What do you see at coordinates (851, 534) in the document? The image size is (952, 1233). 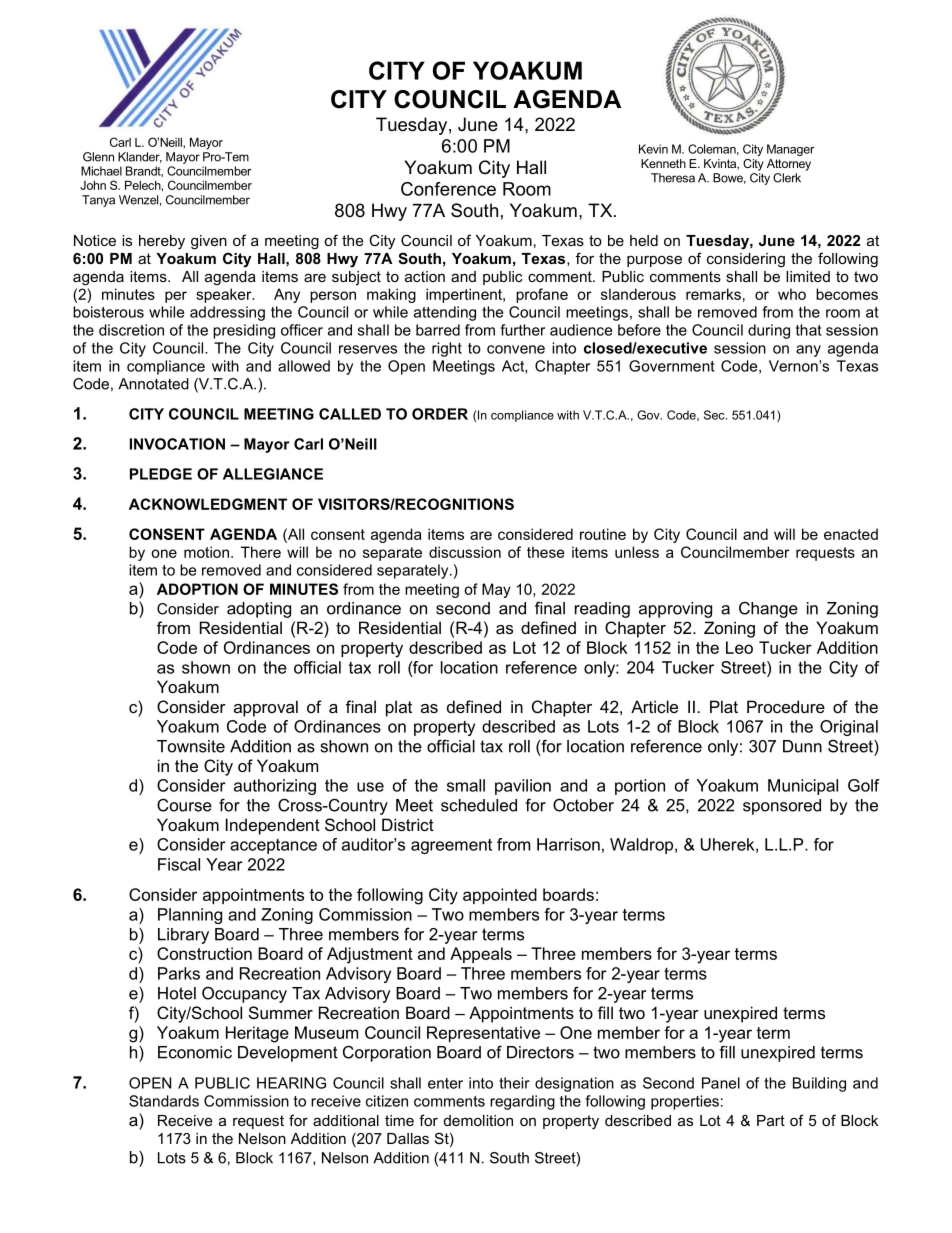 I see `enacted` at bounding box center [851, 534].
